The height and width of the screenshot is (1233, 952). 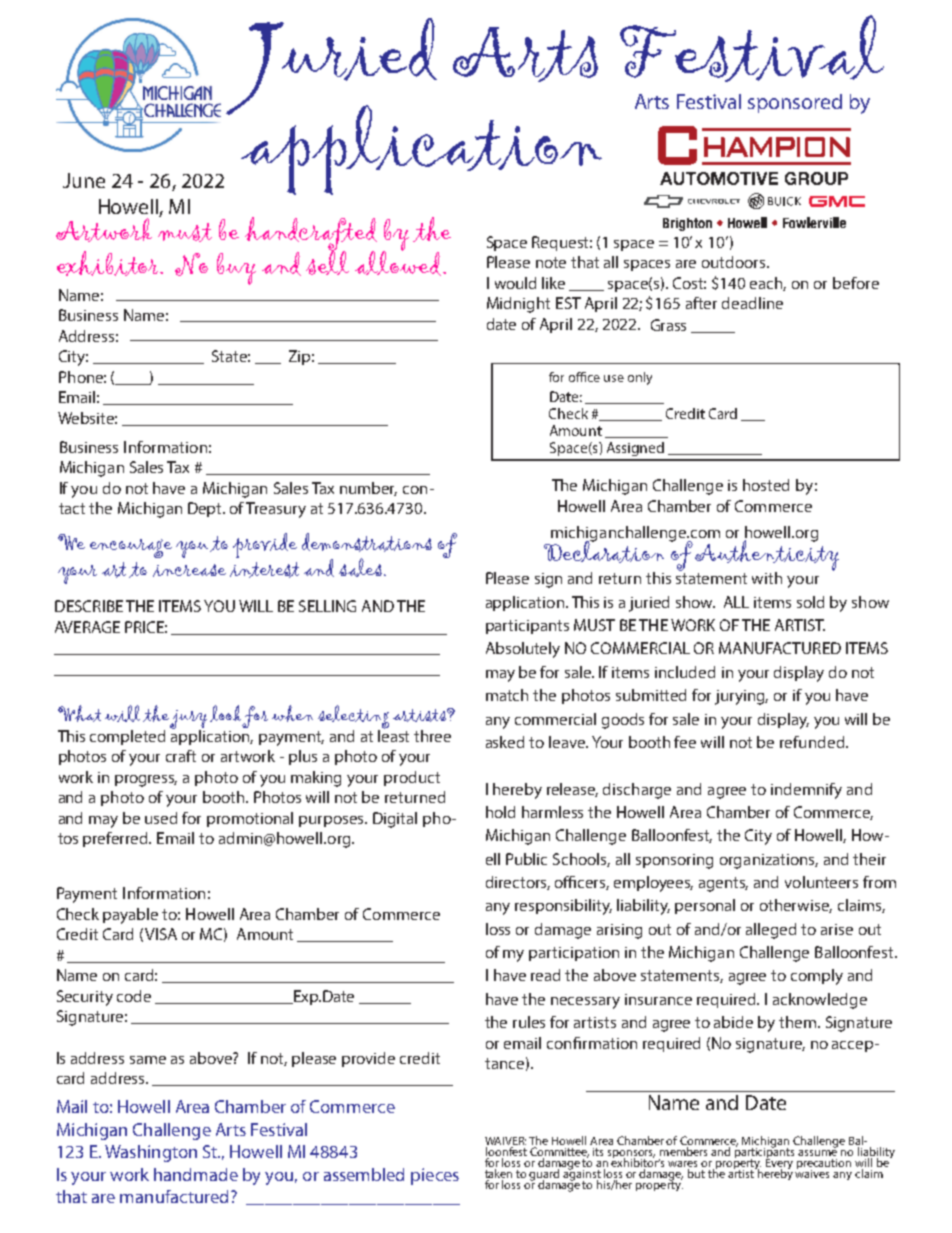 What do you see at coordinates (795, 103) in the screenshot?
I see `sponsored` at bounding box center [795, 103].
